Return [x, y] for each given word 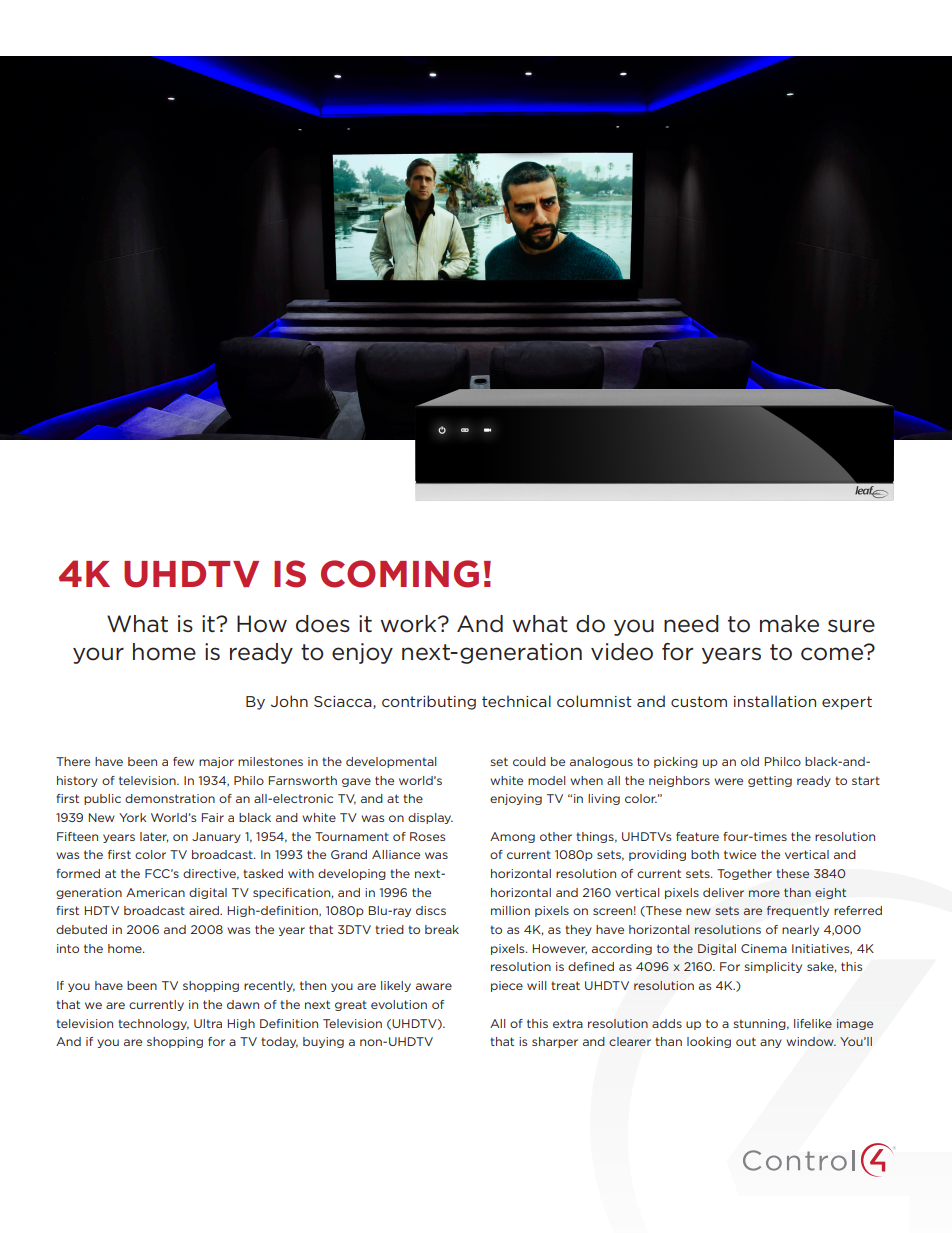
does [323, 624]
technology [153, 1024]
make [789, 624]
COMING [400, 574]
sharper [555, 1042]
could [529, 761]
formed [78, 873]
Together [744, 874]
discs [431, 910]
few [183, 761]
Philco [783, 761]
